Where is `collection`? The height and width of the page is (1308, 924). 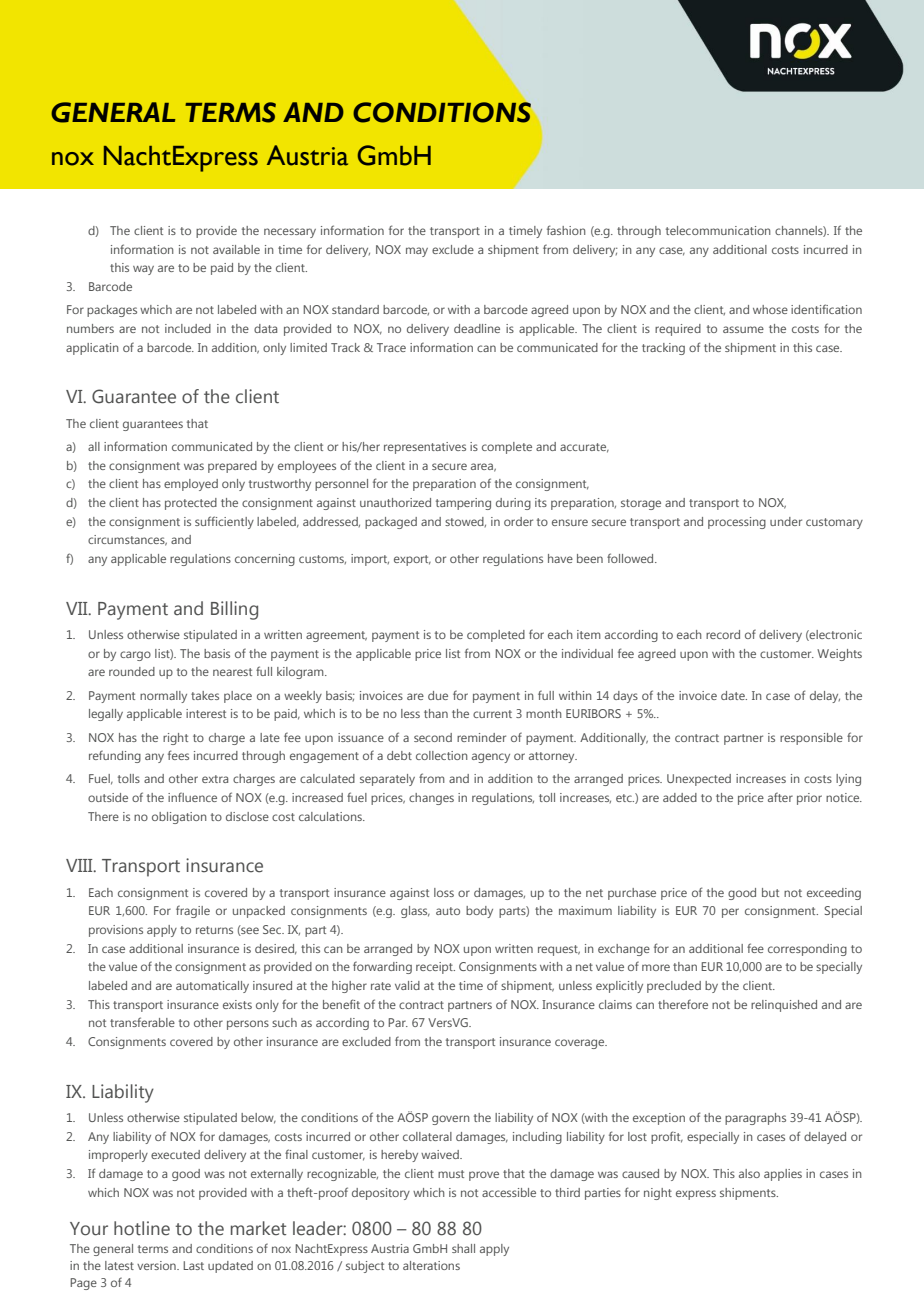
collection is located at coordinates (442, 755).
